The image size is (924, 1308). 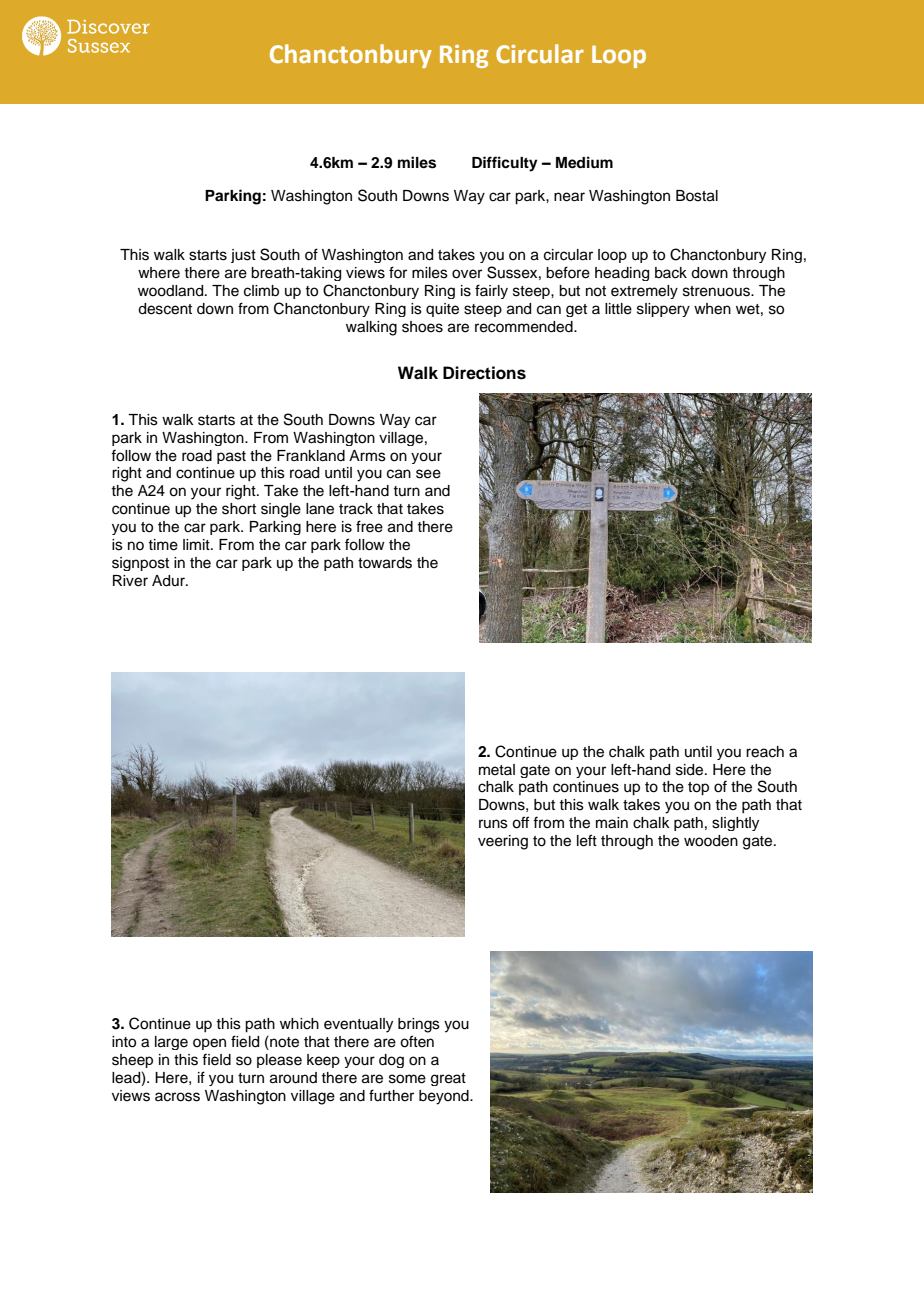 What do you see at coordinates (663, 310) in the screenshot?
I see `slippery` at bounding box center [663, 310].
